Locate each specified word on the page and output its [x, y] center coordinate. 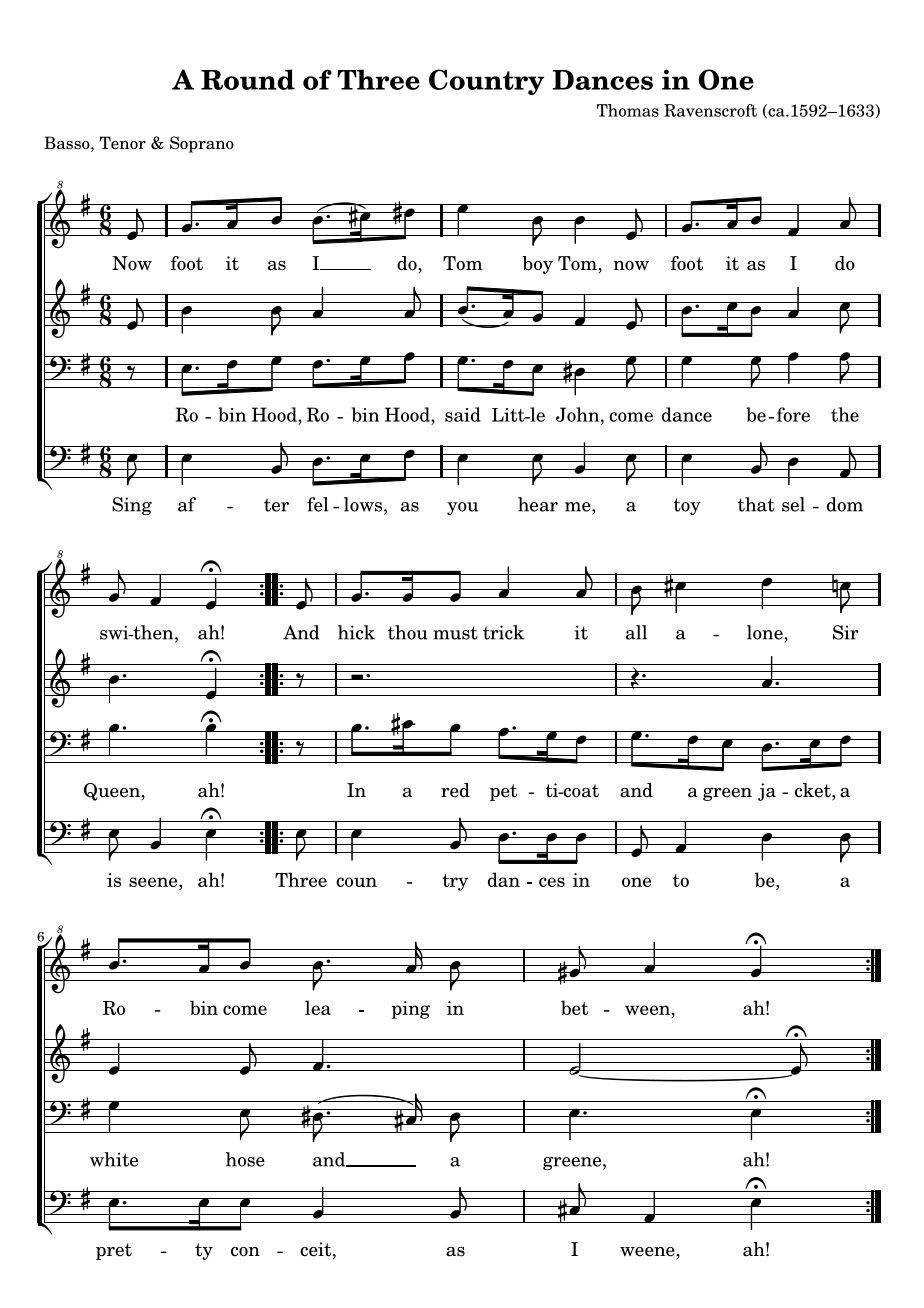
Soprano [202, 144]
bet [574, 1007]
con [245, 1252]
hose [245, 1159]
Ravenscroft [710, 110]
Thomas [628, 110]
